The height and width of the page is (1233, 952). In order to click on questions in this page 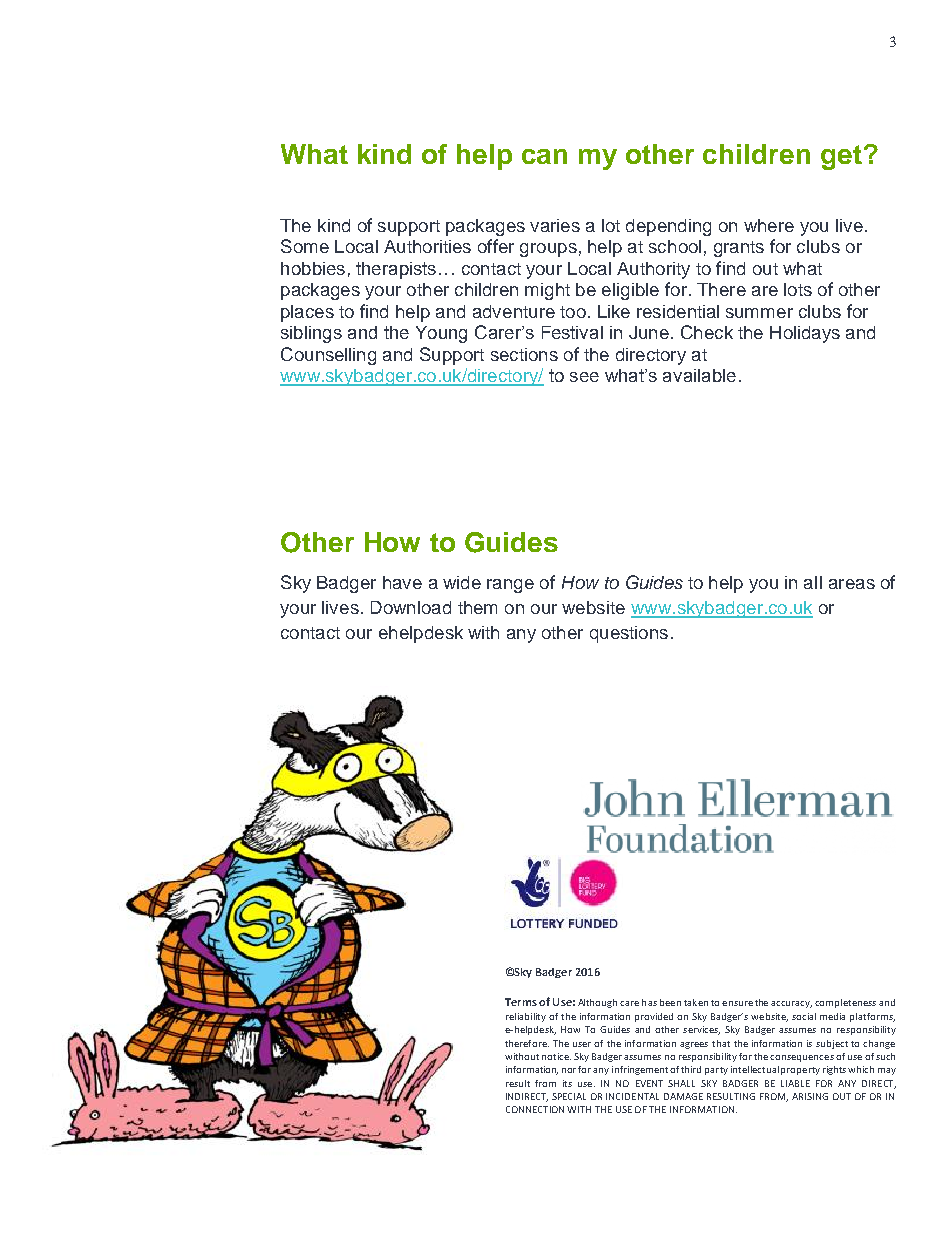, I will do `click(629, 634)`.
